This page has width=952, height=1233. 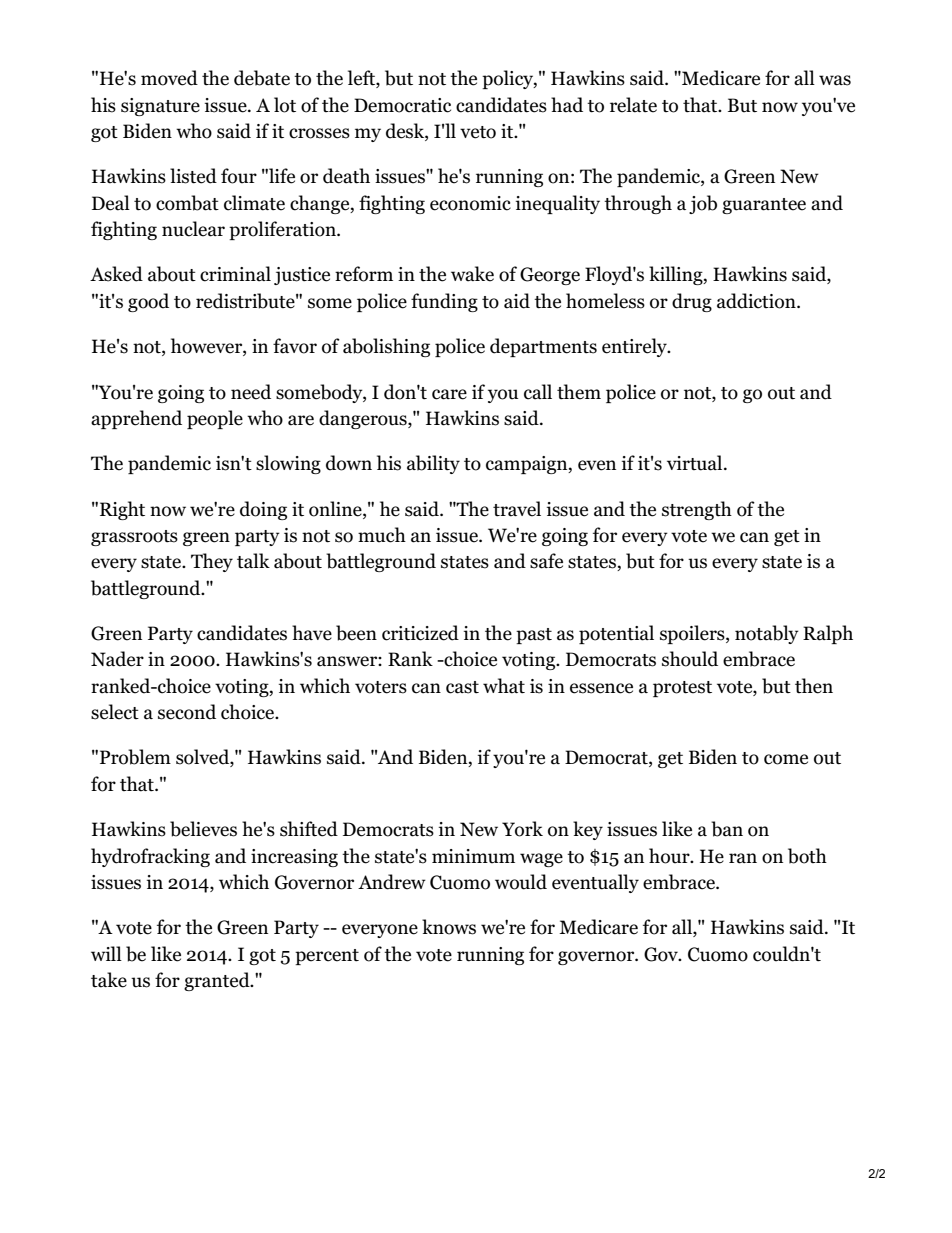 What do you see at coordinates (478, 132) in the page?
I see `veto` at bounding box center [478, 132].
